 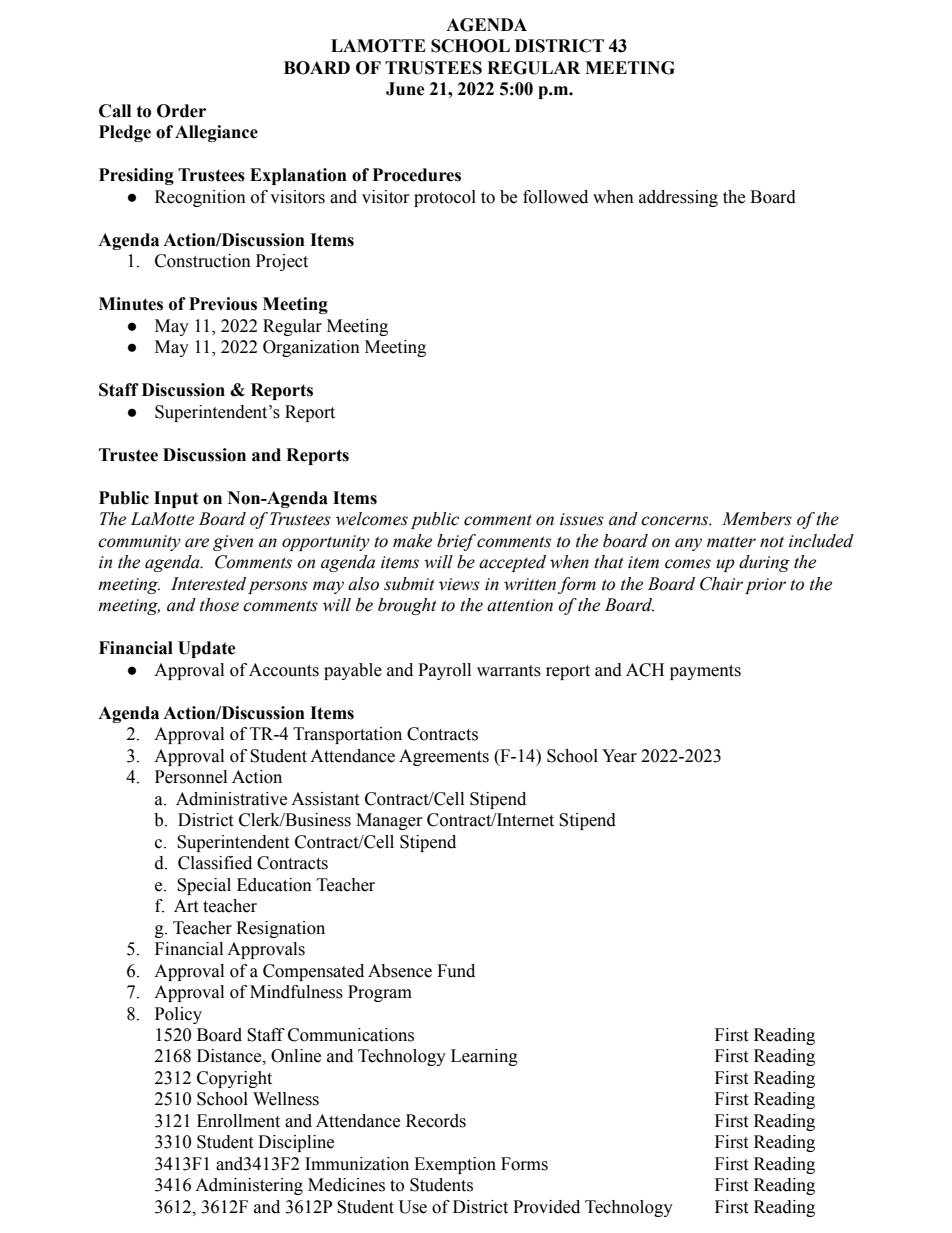 I want to click on Members, so click(x=757, y=519).
